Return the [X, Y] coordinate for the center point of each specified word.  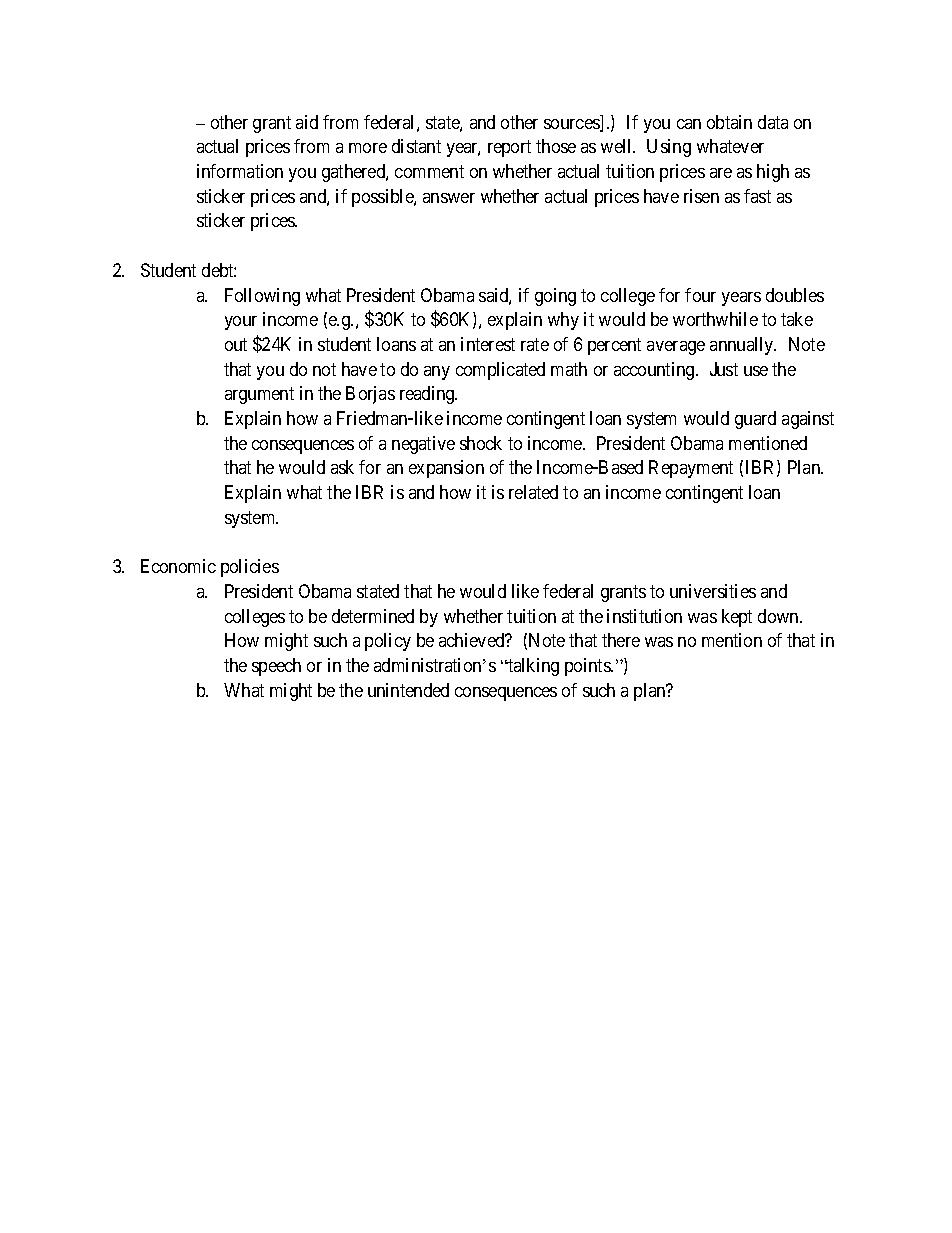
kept [737, 618]
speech [276, 667]
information [240, 171]
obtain [729, 122]
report [509, 148]
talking [532, 667]
